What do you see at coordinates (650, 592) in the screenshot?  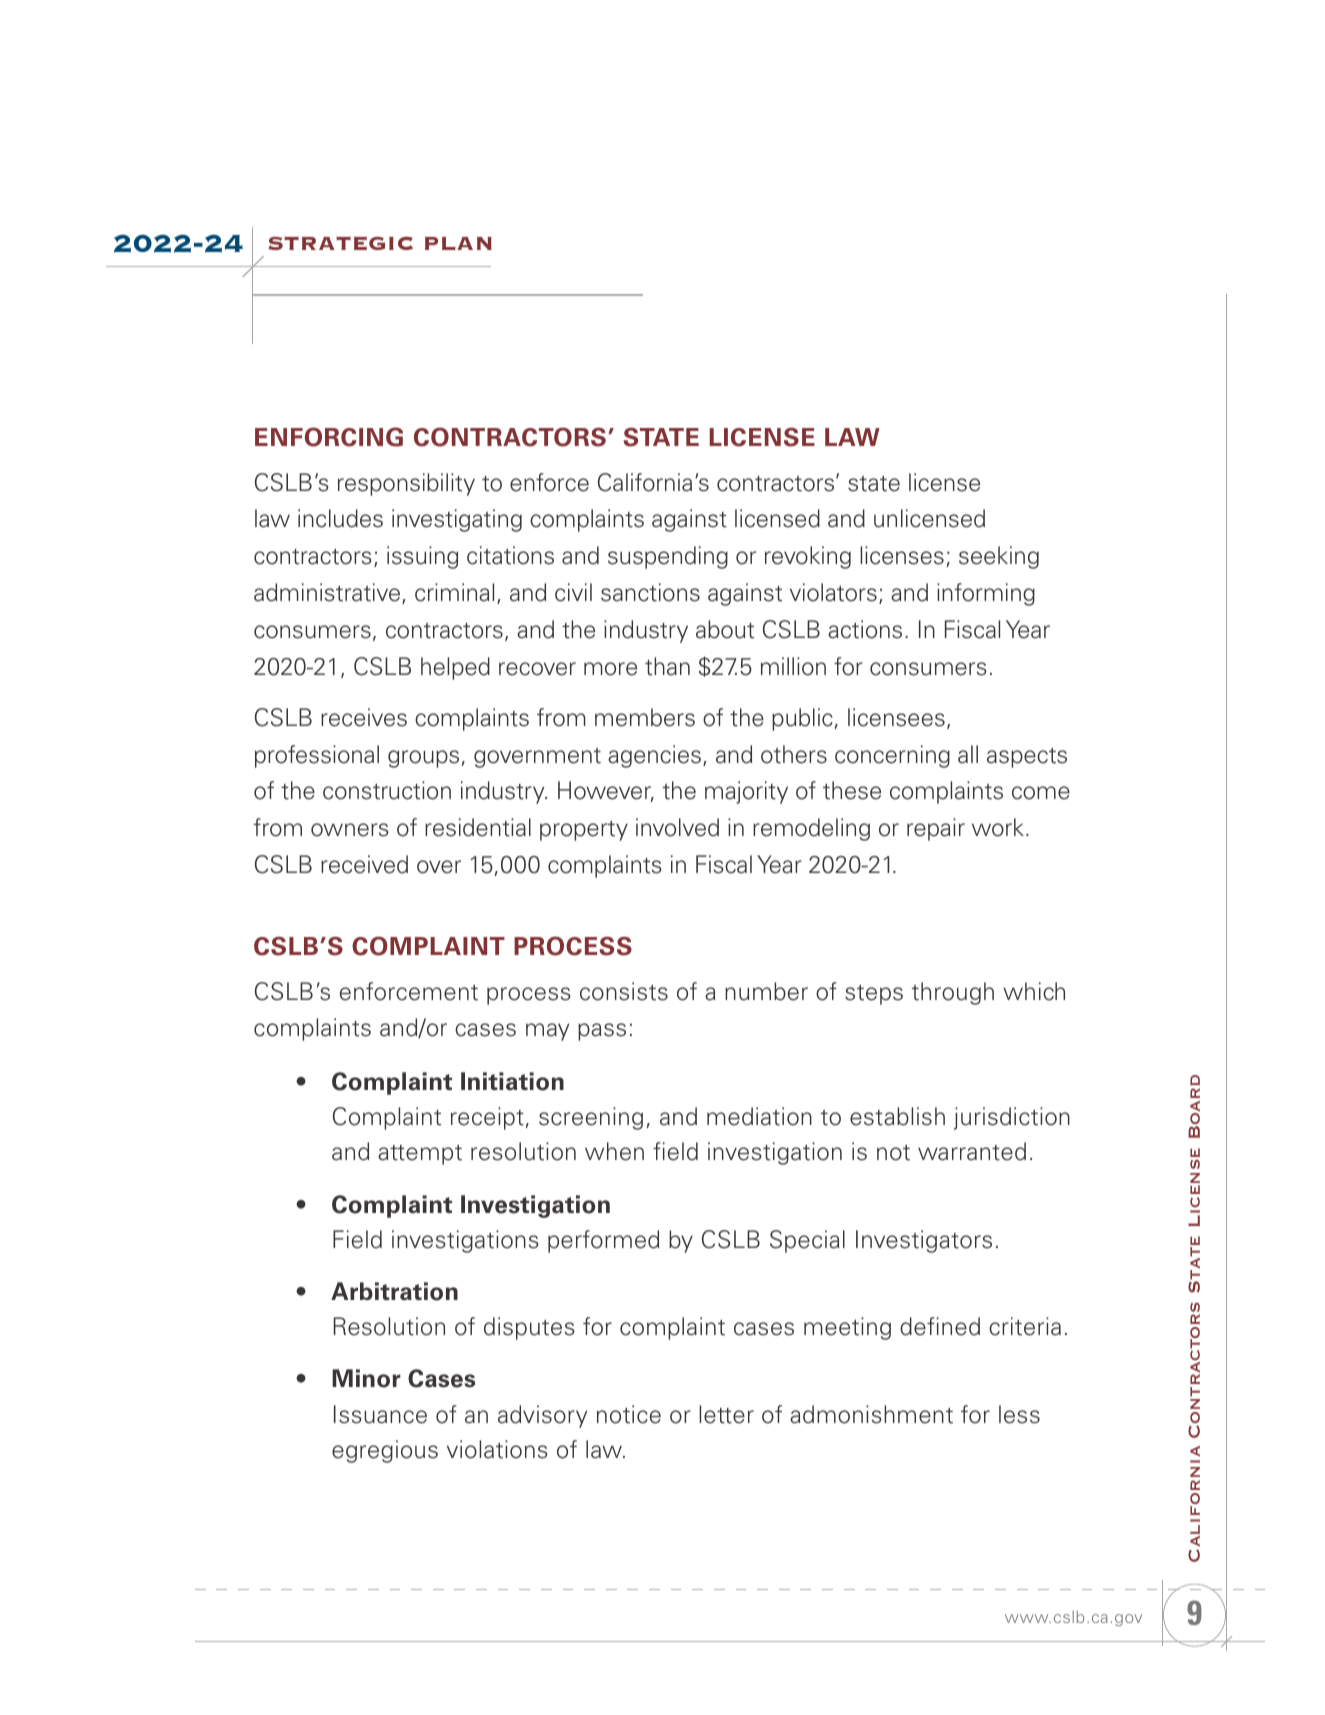 I see `sanctions` at bounding box center [650, 592].
